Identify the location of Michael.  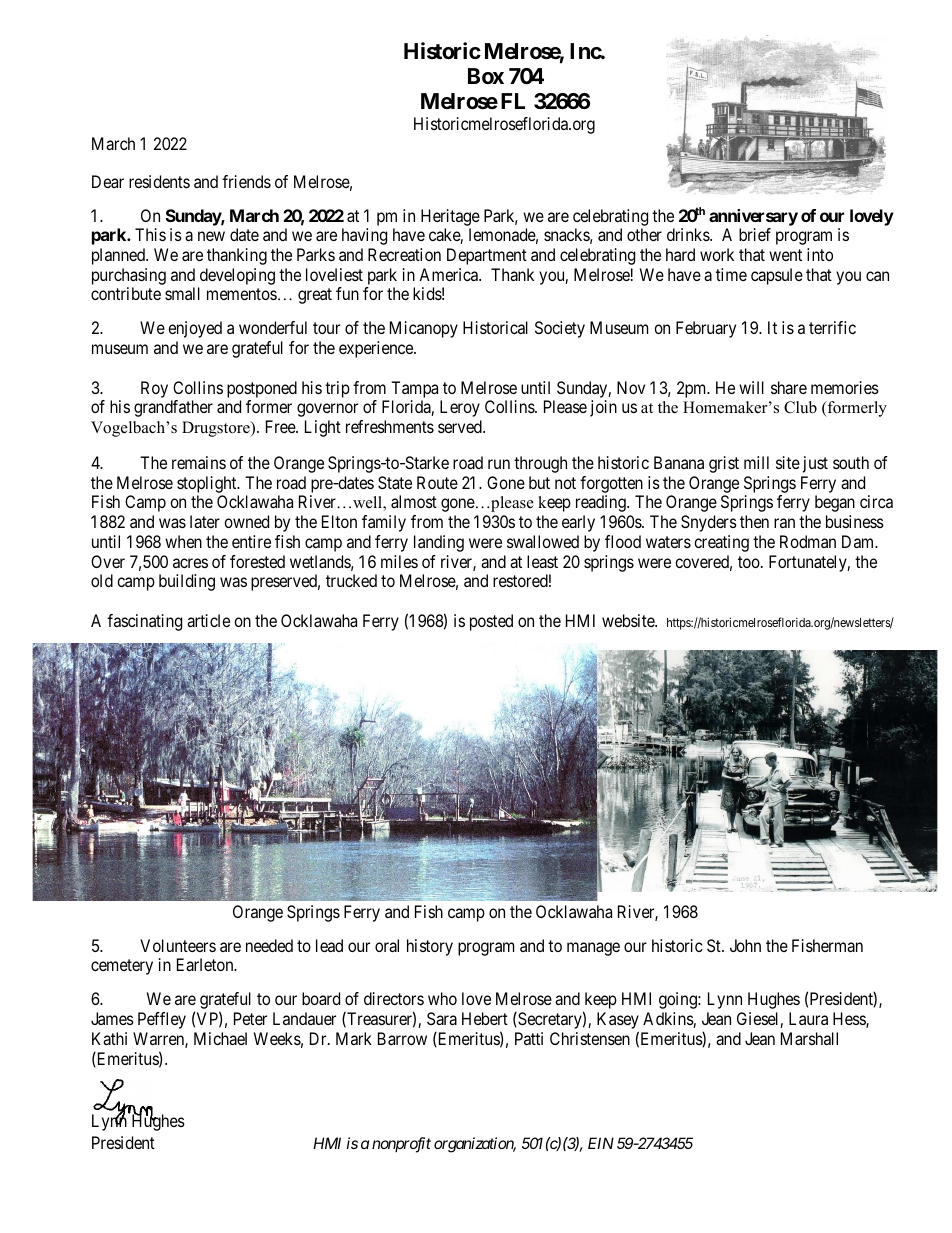
(220, 1038).
